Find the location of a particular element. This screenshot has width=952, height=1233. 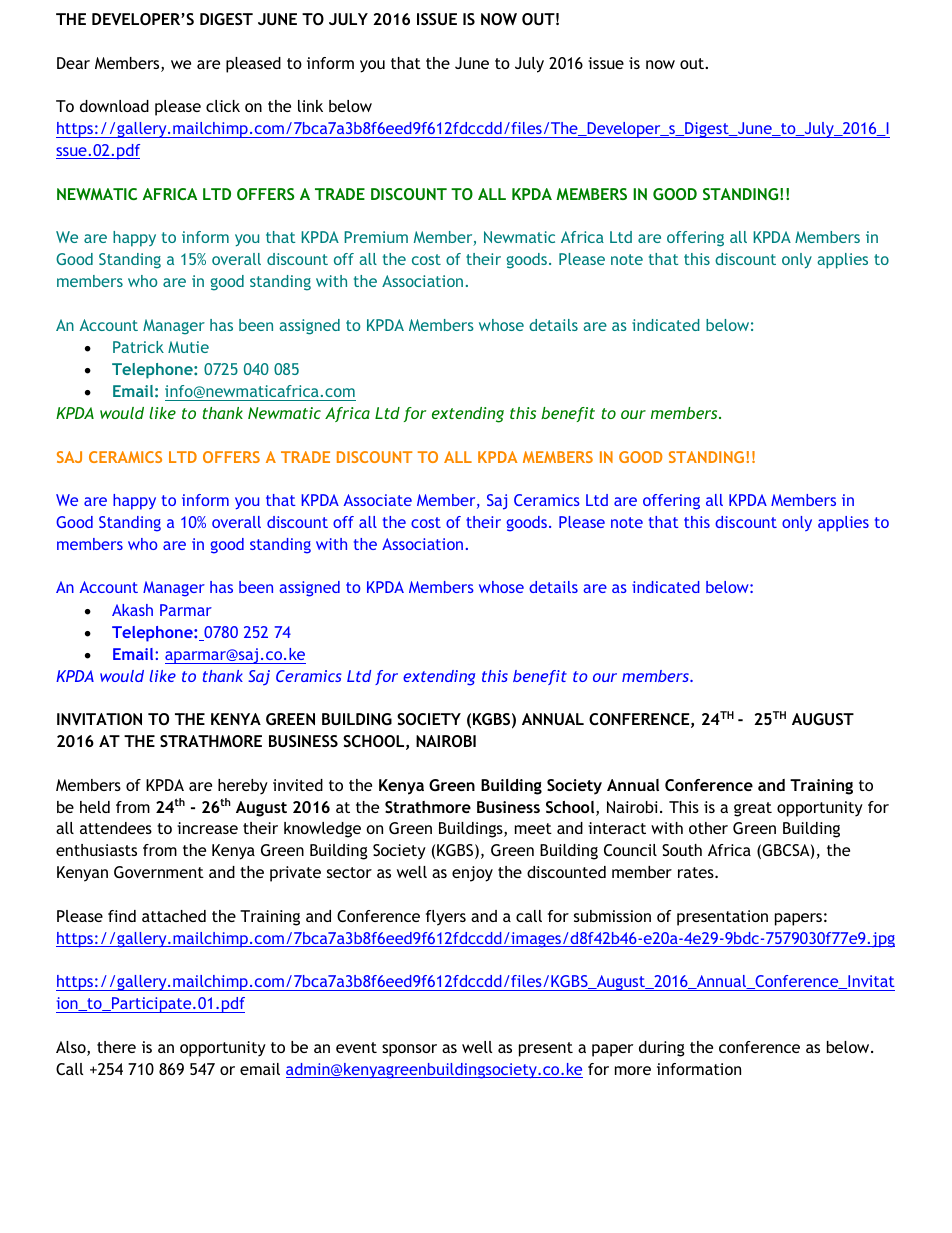

during is located at coordinates (662, 1049).
